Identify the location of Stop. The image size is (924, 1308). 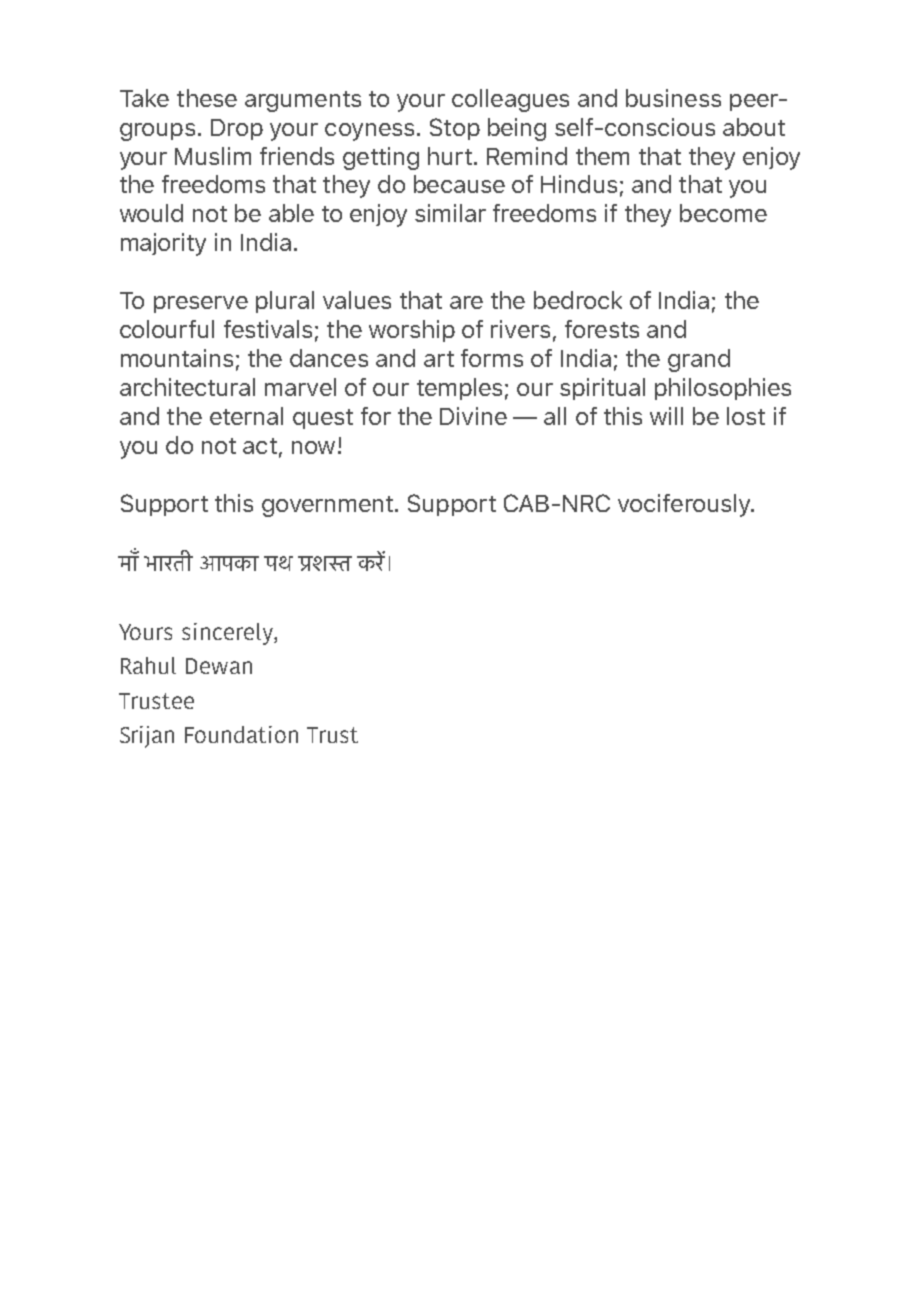
(455, 129).
